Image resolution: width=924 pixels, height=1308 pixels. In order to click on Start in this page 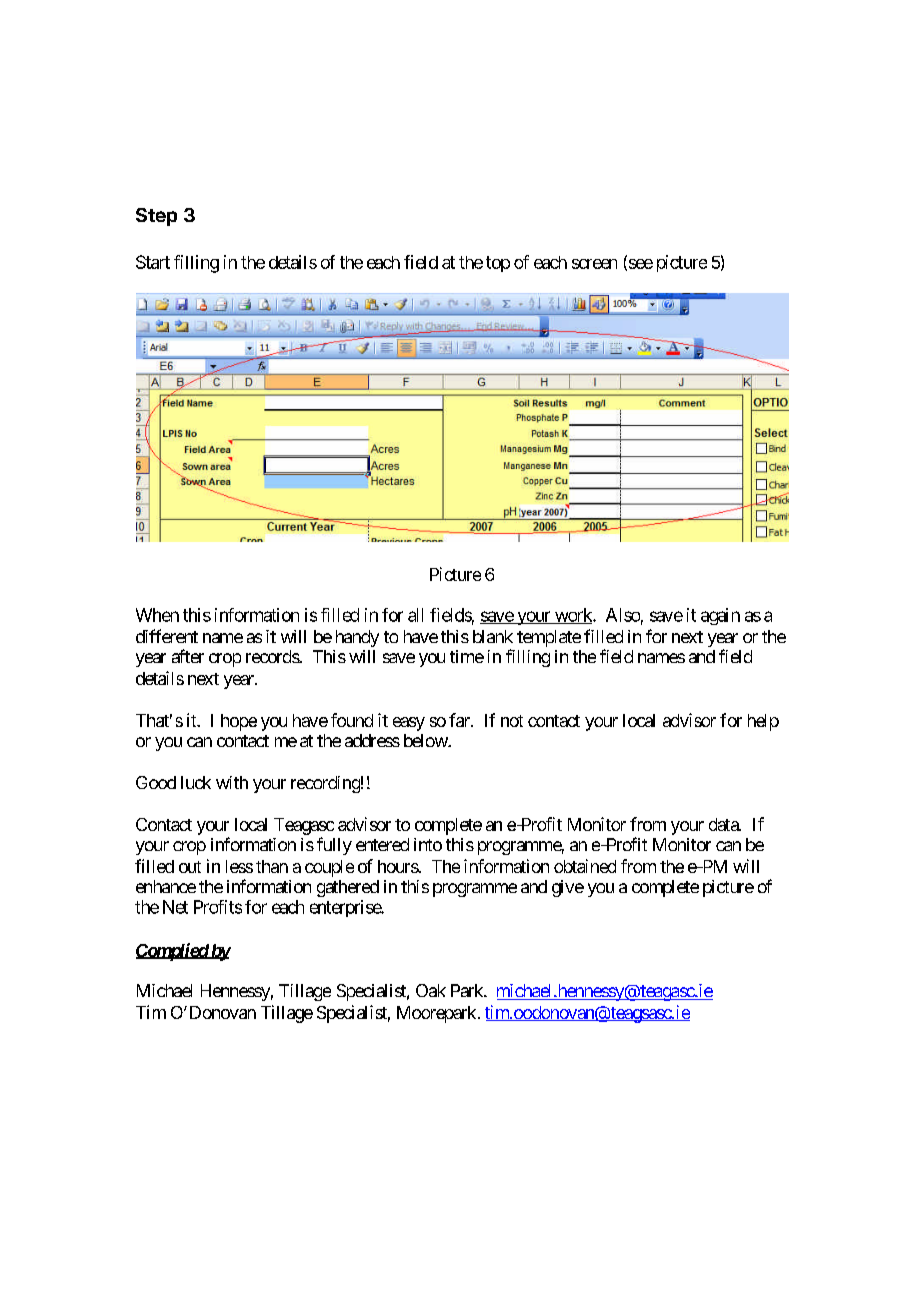, I will do `click(153, 262)`.
